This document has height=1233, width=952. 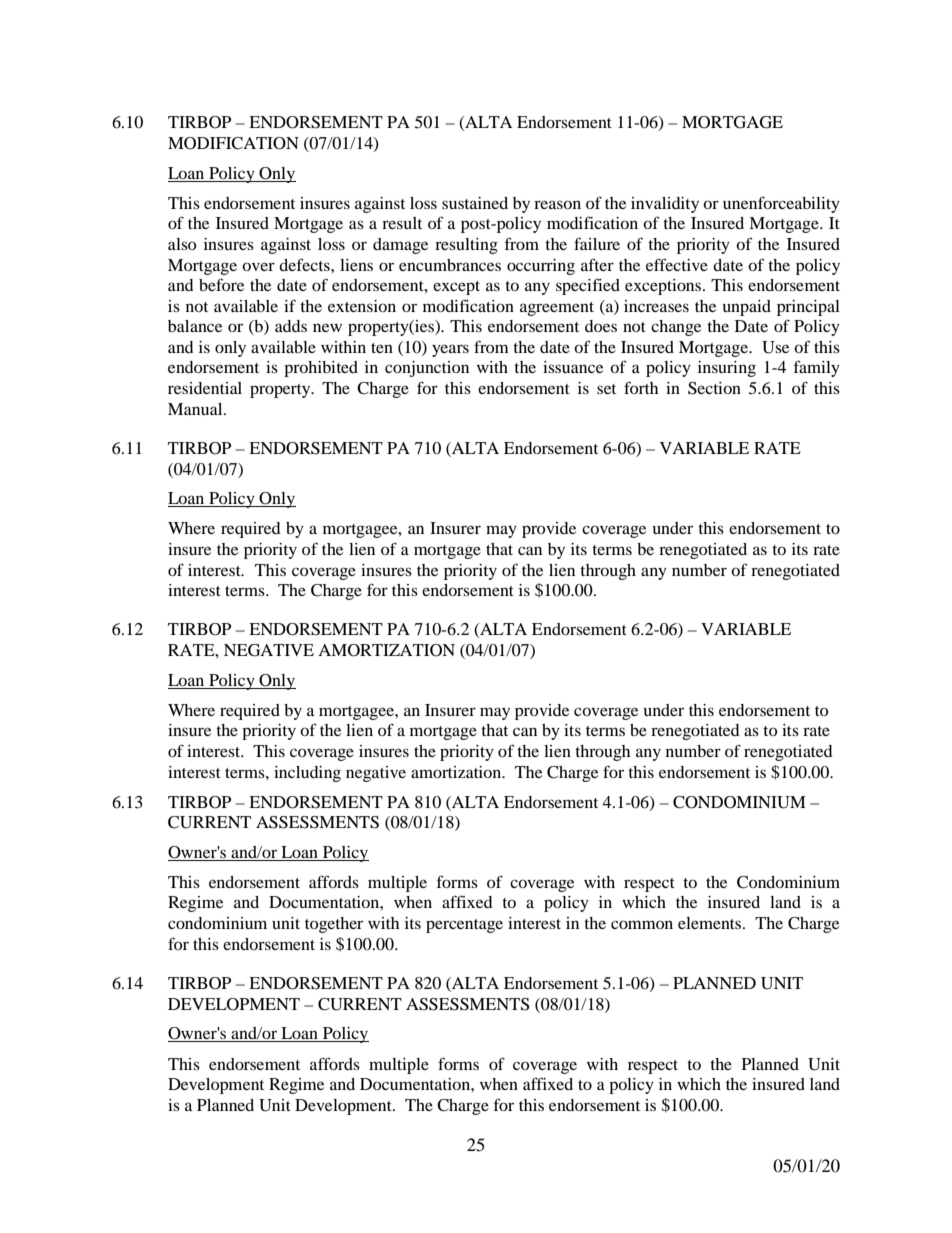 I want to click on sustained, so click(x=475, y=203).
